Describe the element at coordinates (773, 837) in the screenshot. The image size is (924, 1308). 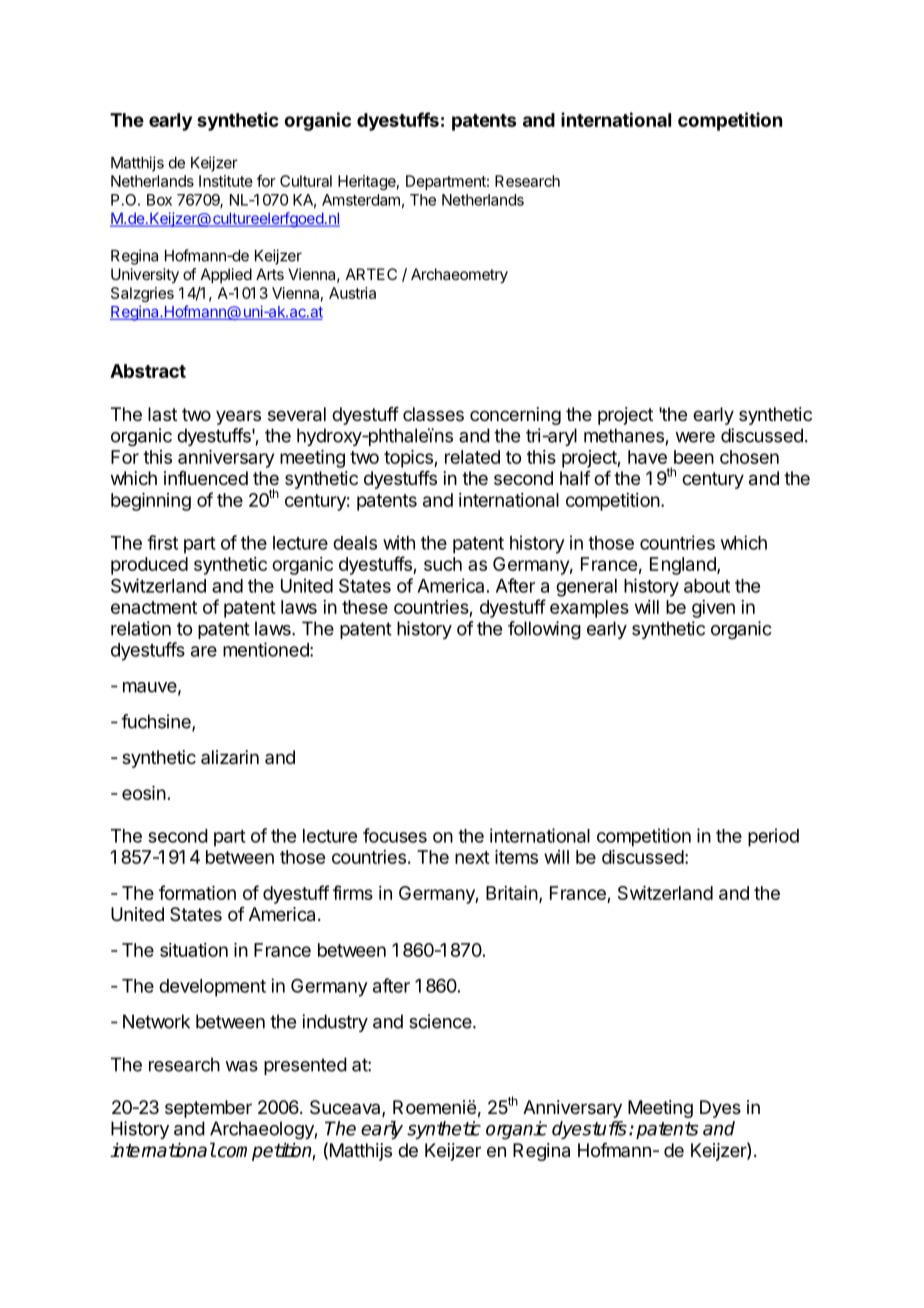
I see `period` at that location.
